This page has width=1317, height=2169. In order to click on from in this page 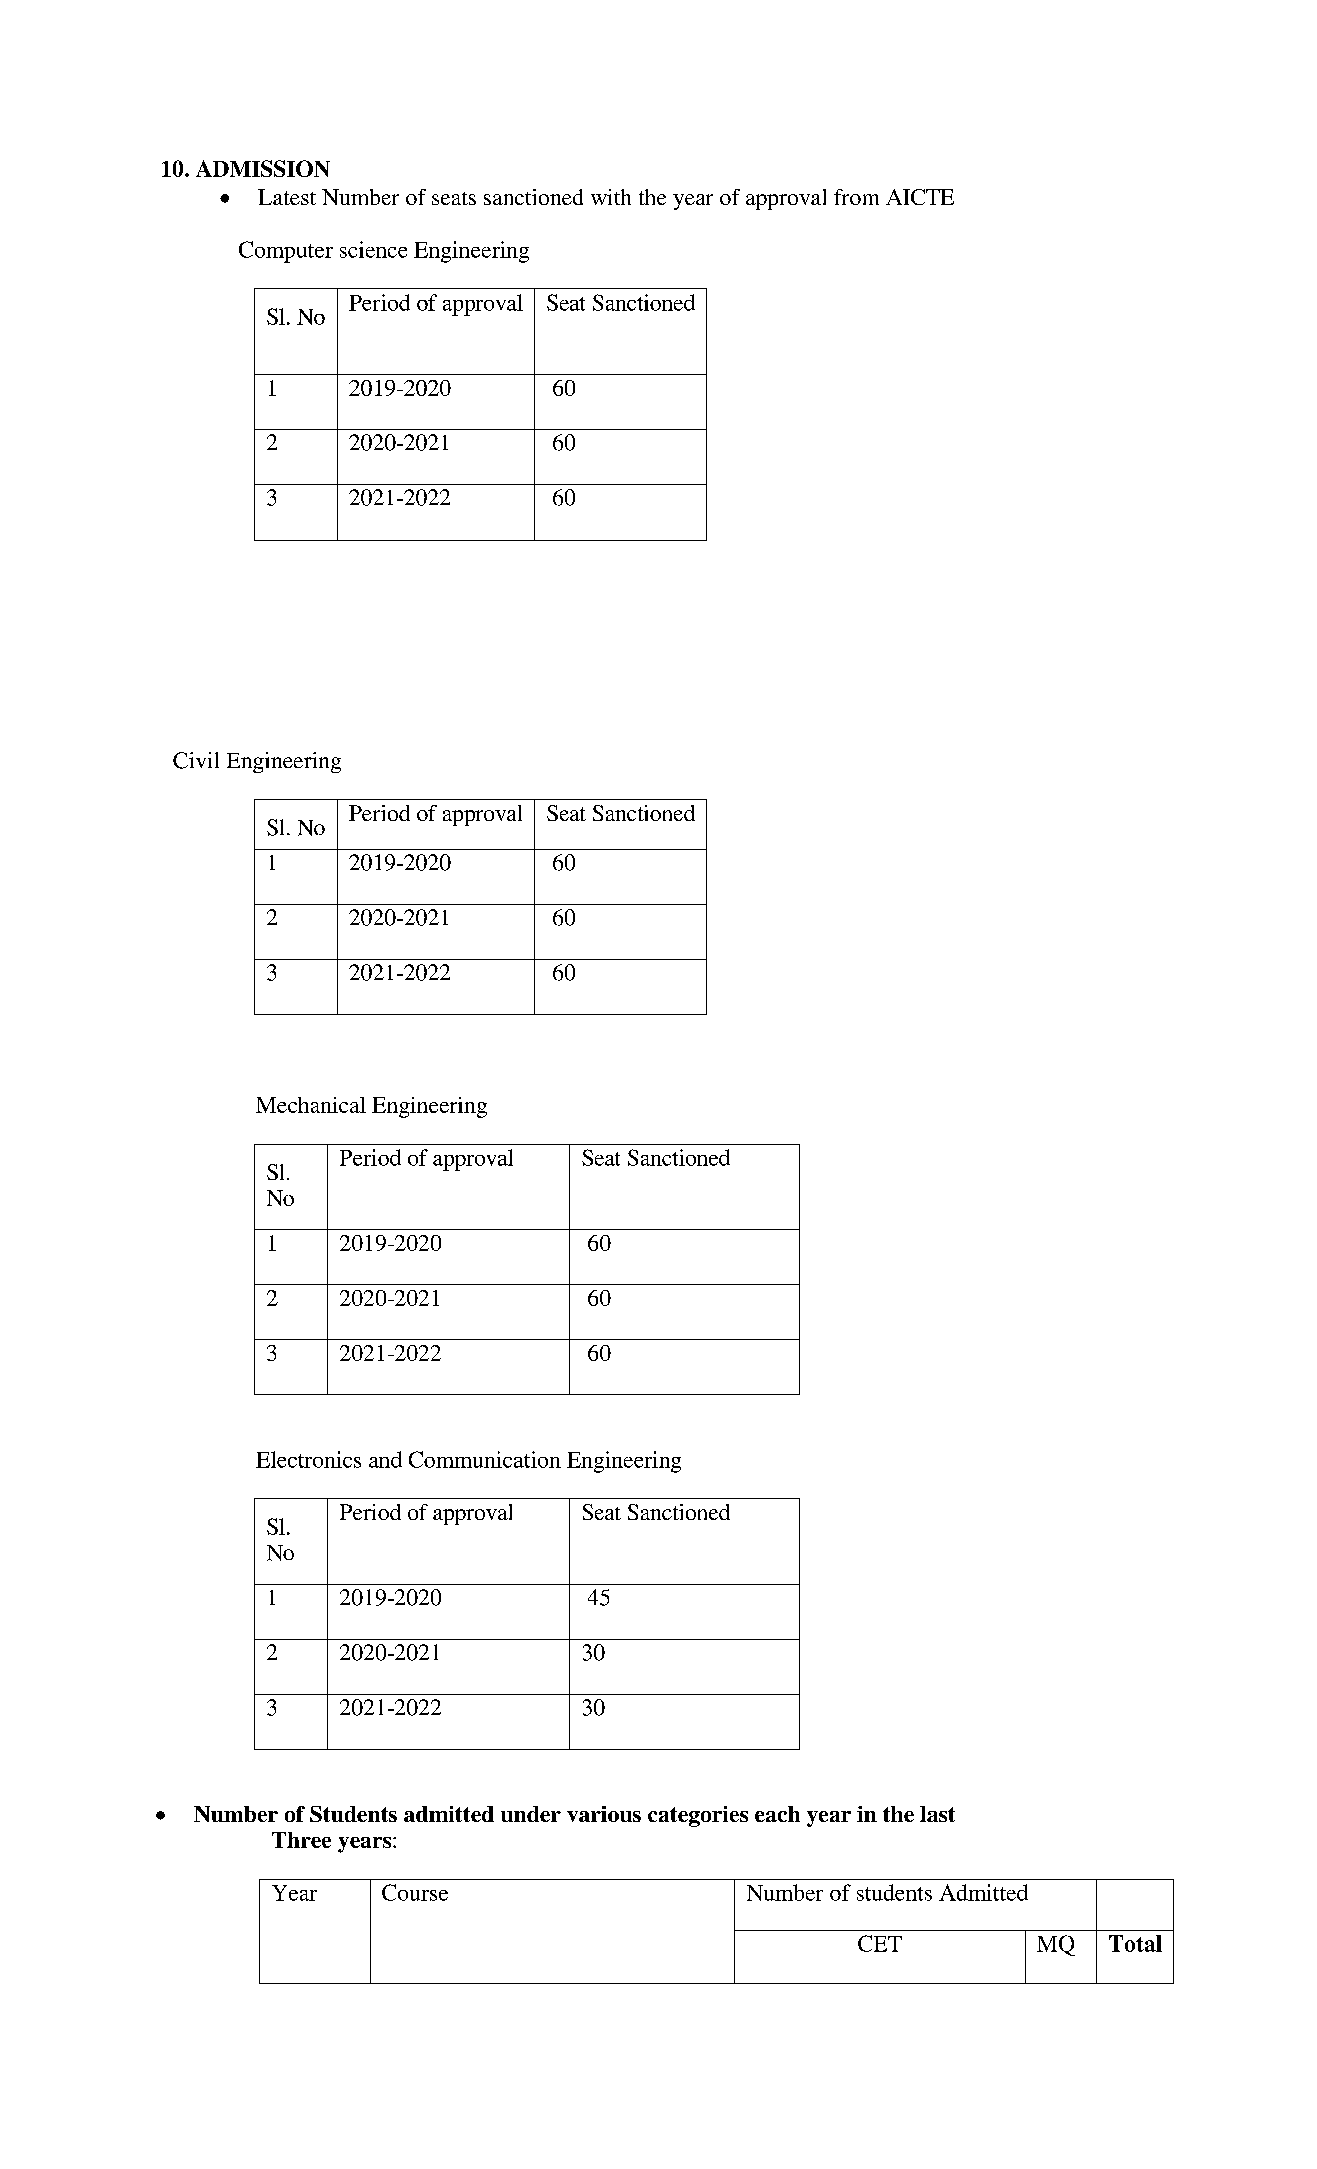, I will do `click(856, 197)`.
